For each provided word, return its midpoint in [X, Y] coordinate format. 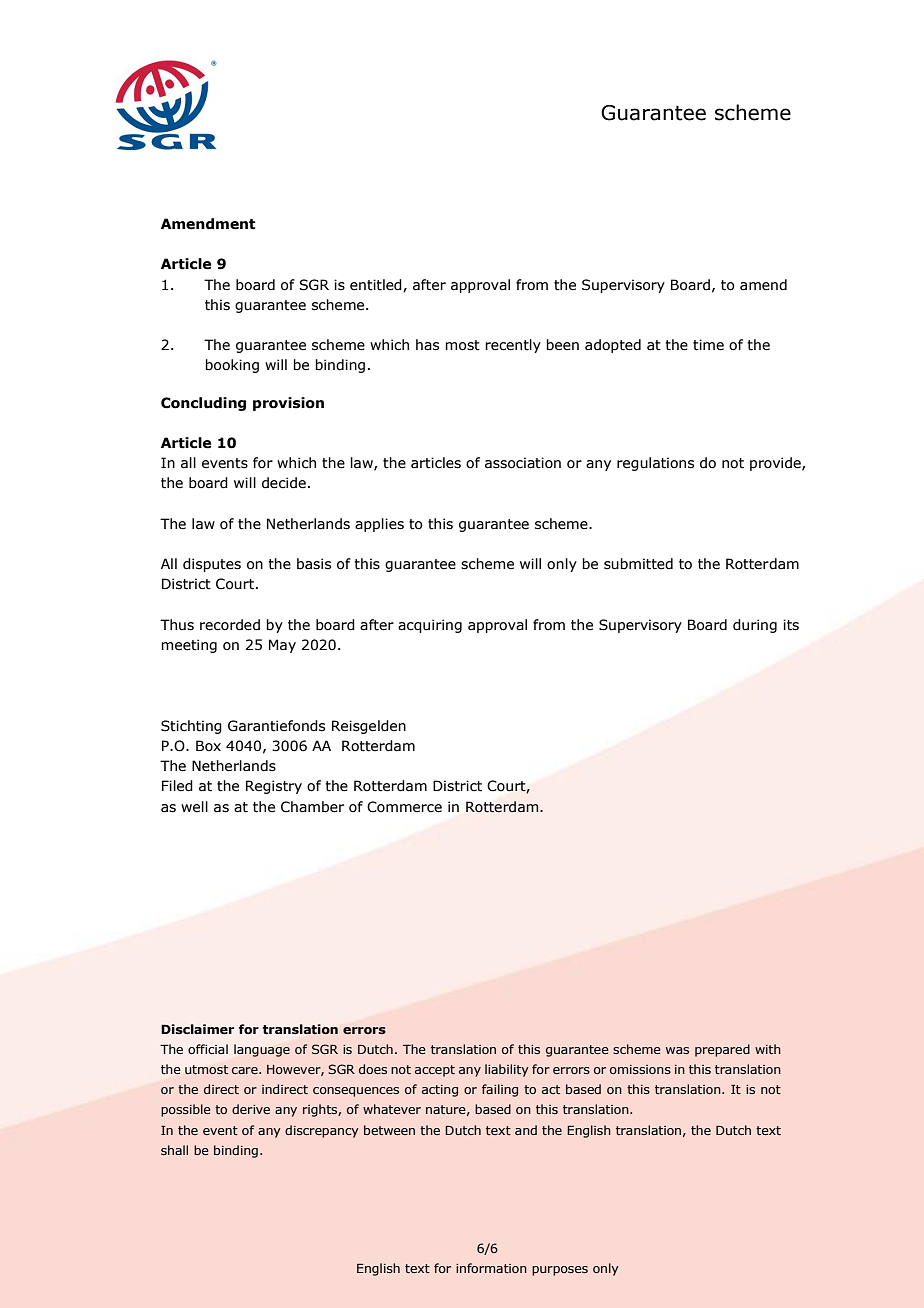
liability [507, 1070]
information [491, 1268]
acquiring [430, 626]
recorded [230, 625]
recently [513, 346]
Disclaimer [197, 1029]
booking [232, 366]
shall [174, 1150]
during [755, 626]
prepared [722, 1050]
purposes [560, 1271]
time [708, 345]
